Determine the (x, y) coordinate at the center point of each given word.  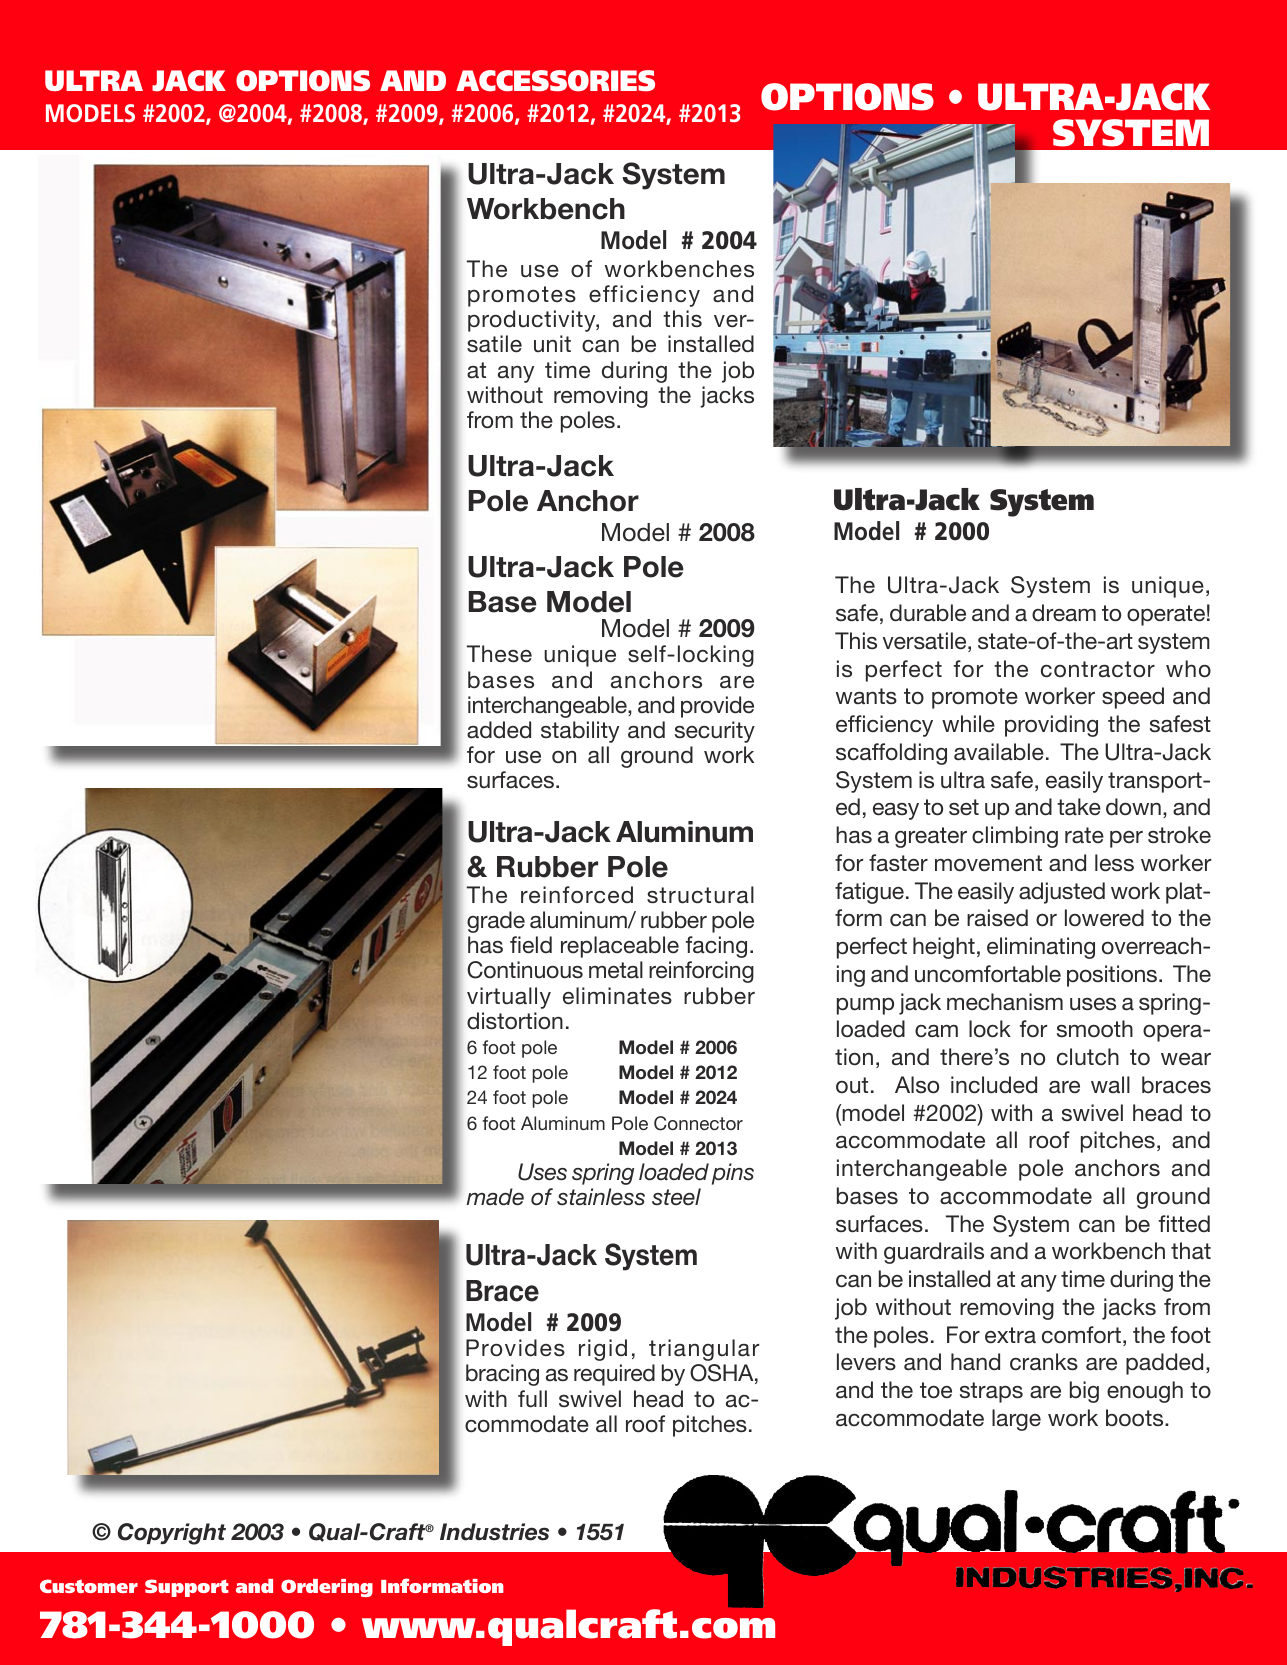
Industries (494, 1532)
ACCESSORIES (555, 81)
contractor (1098, 669)
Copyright (172, 1534)
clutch (1088, 1057)
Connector (698, 1123)
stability (580, 732)
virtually (509, 998)
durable (928, 613)
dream (1064, 613)
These (499, 654)
